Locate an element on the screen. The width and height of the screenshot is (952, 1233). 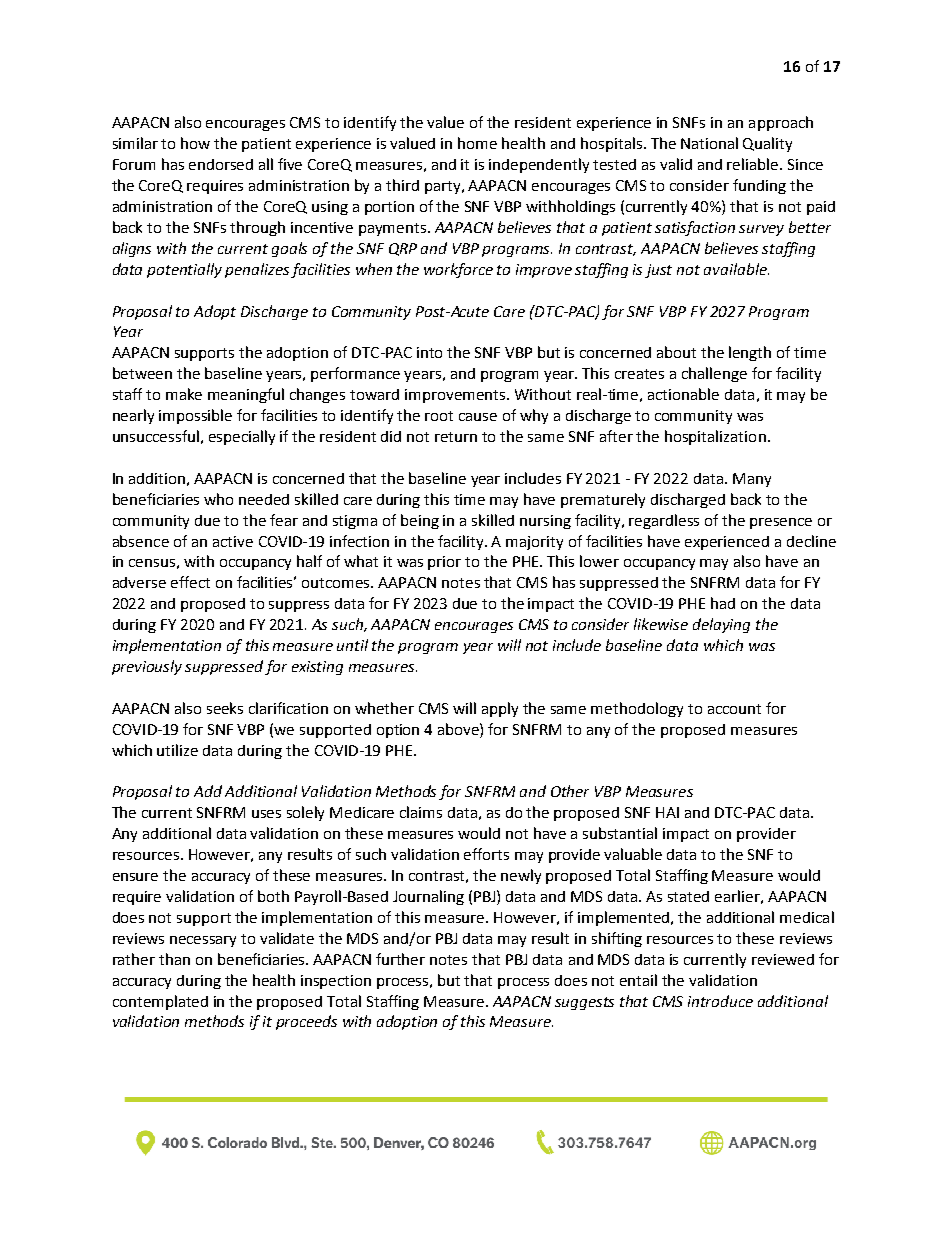
further is located at coordinates (400, 959).
